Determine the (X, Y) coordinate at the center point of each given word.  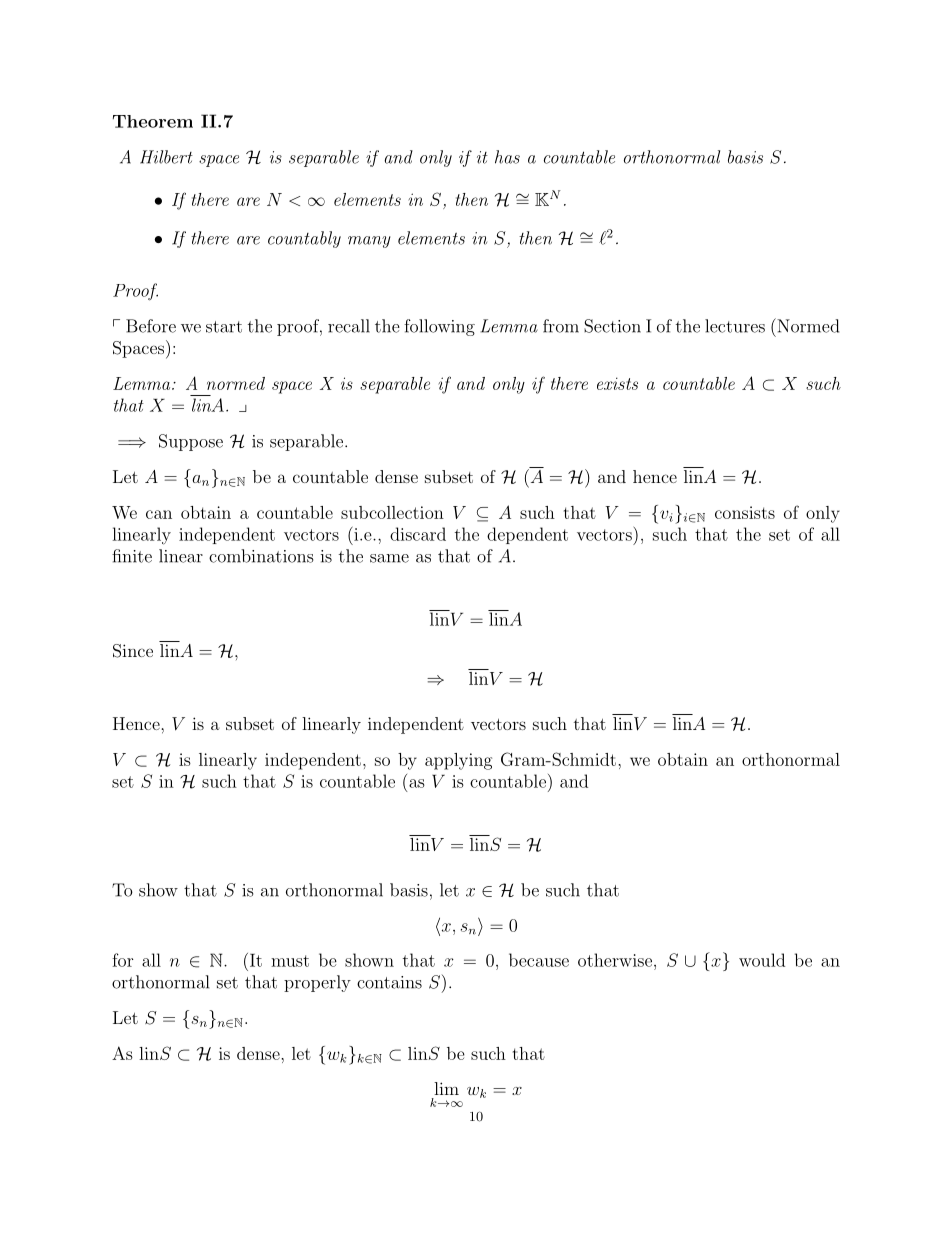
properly (317, 983)
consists (745, 512)
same (389, 558)
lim (446, 1088)
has (507, 157)
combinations (261, 556)
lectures (735, 326)
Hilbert (166, 157)
